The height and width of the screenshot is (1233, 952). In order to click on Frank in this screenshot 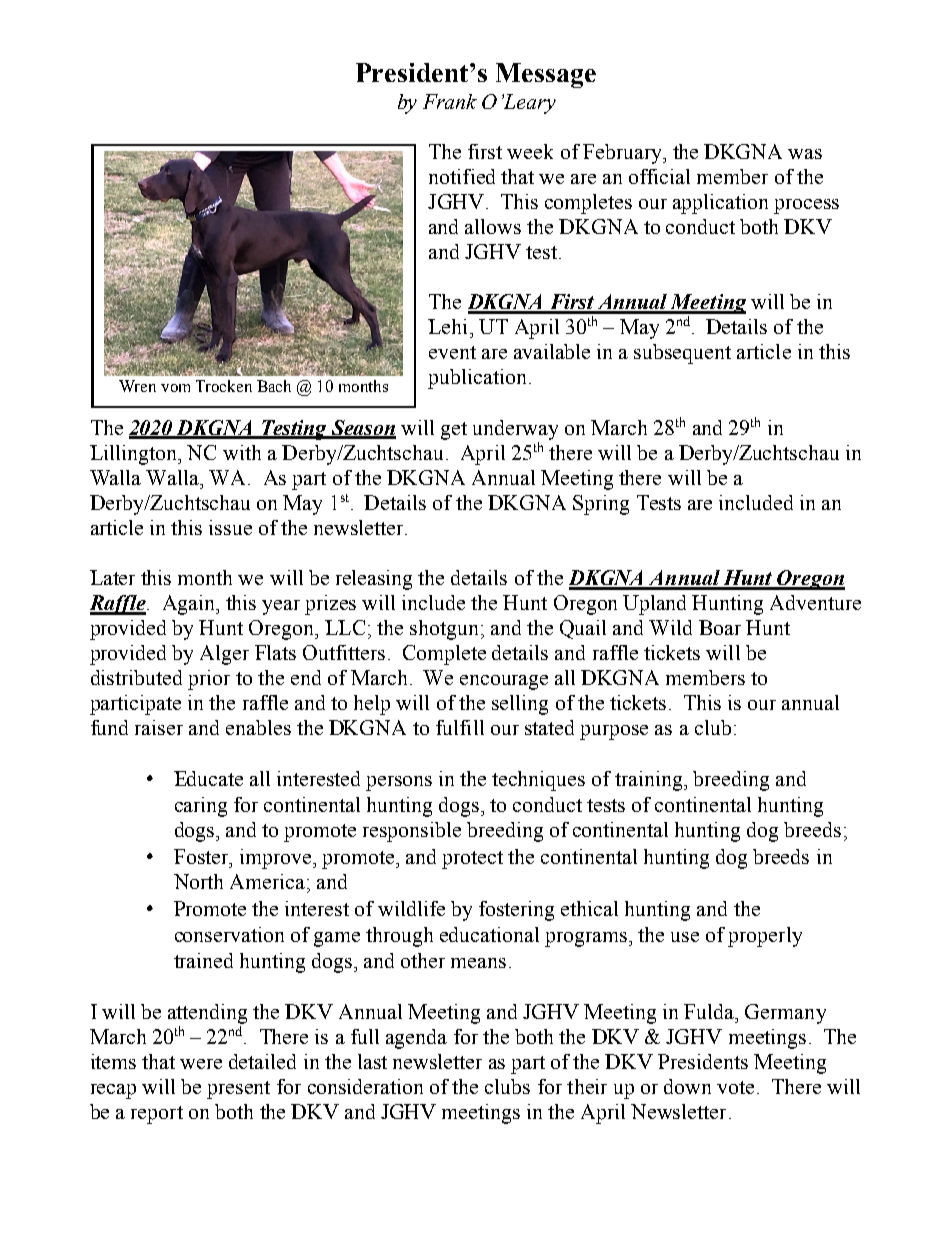, I will do `click(450, 101)`.
